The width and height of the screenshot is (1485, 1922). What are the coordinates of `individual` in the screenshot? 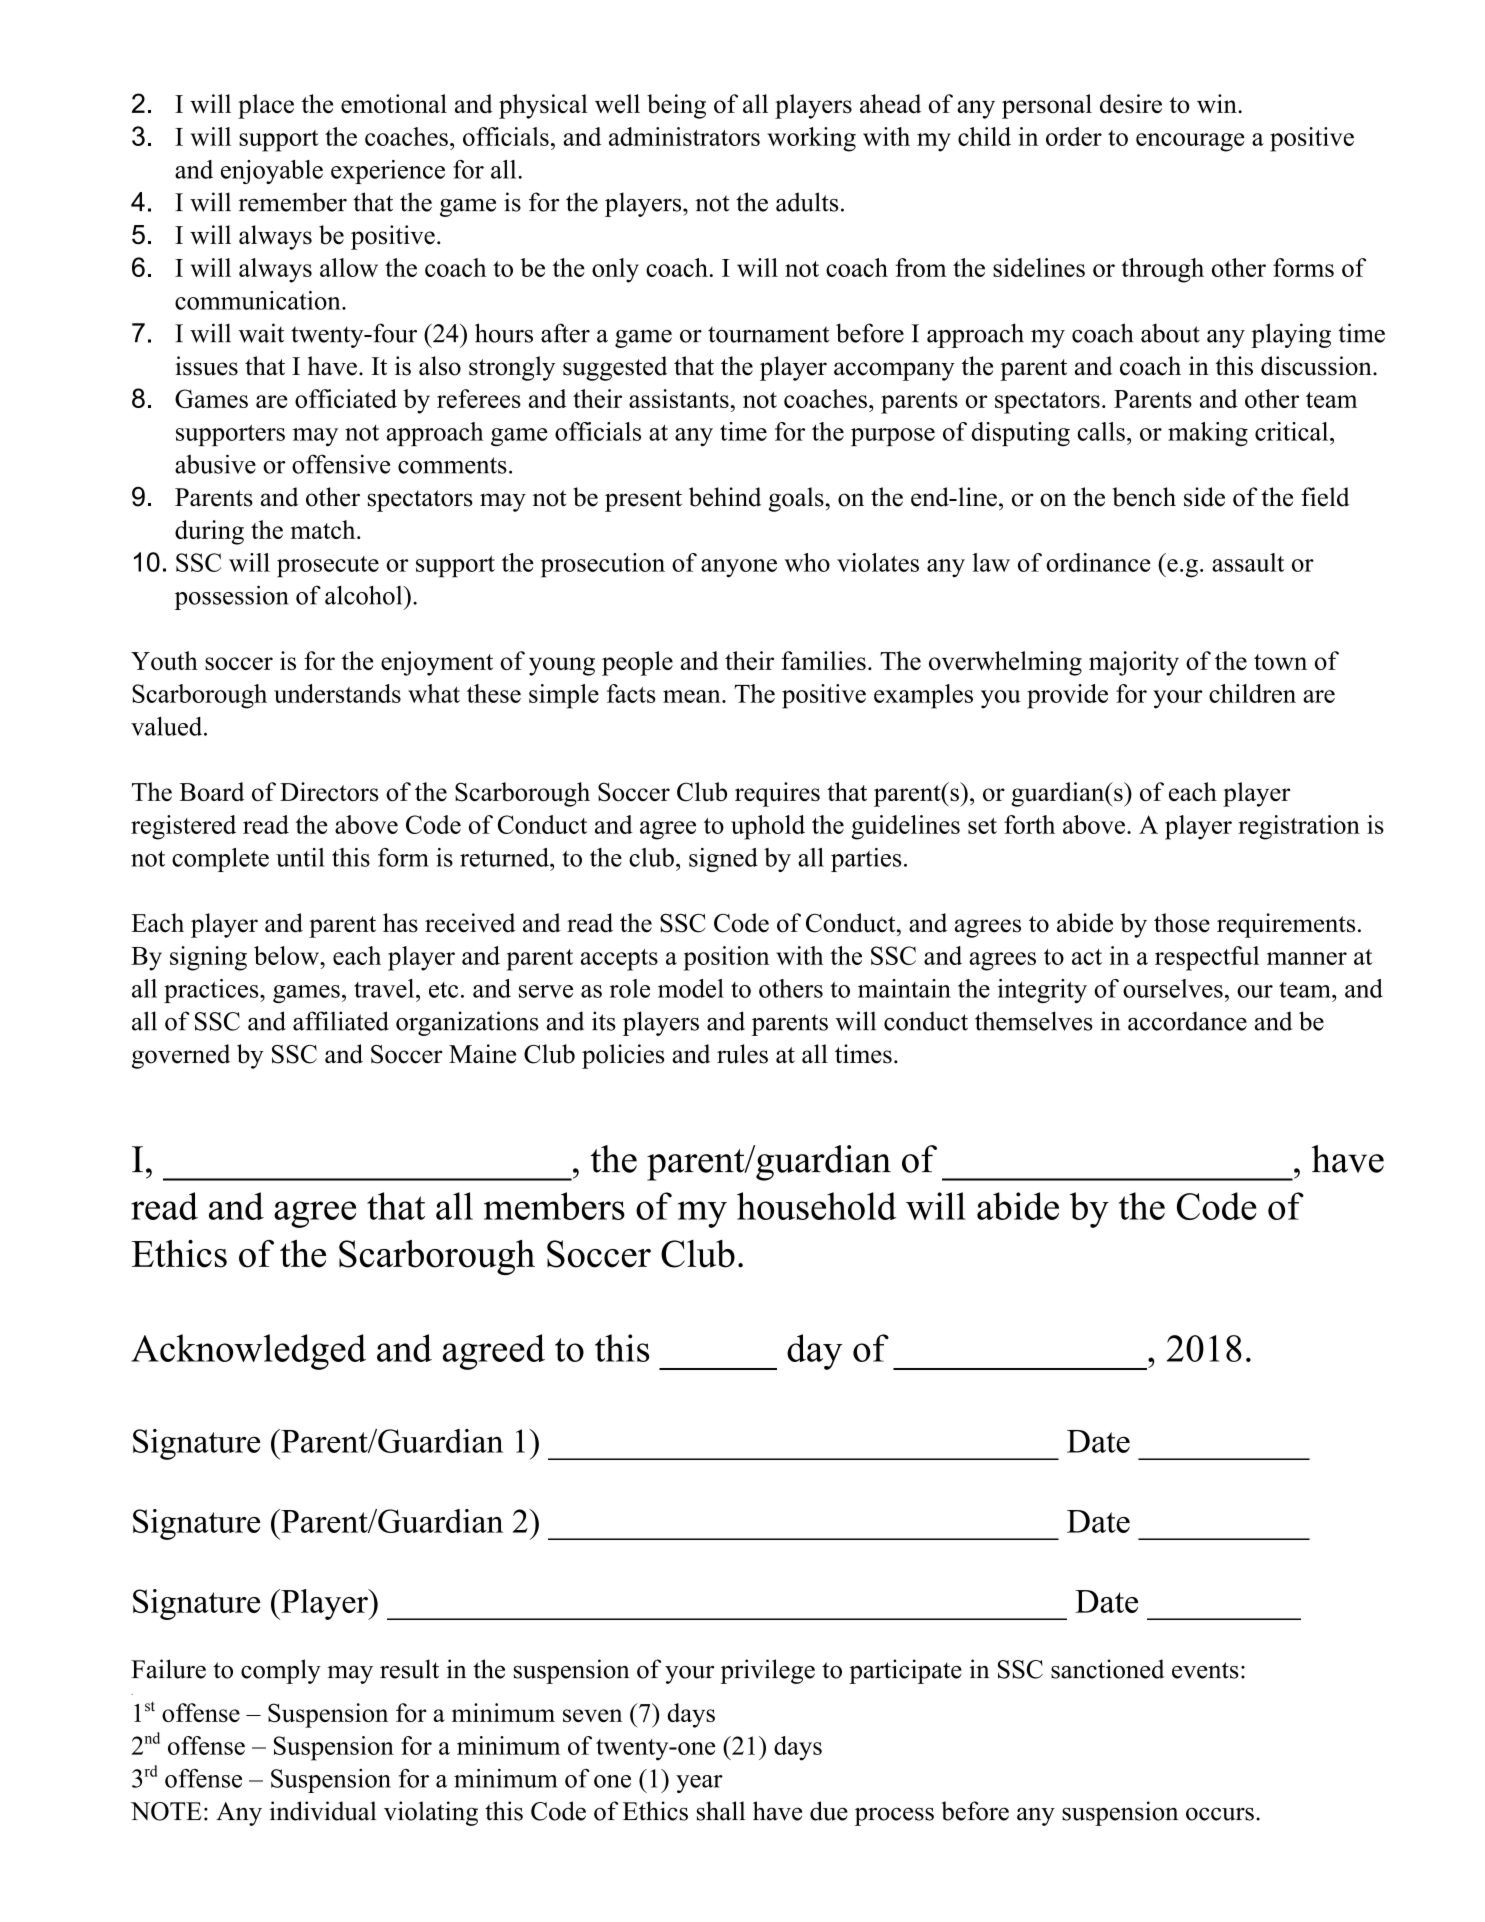 It's located at (323, 1811).
